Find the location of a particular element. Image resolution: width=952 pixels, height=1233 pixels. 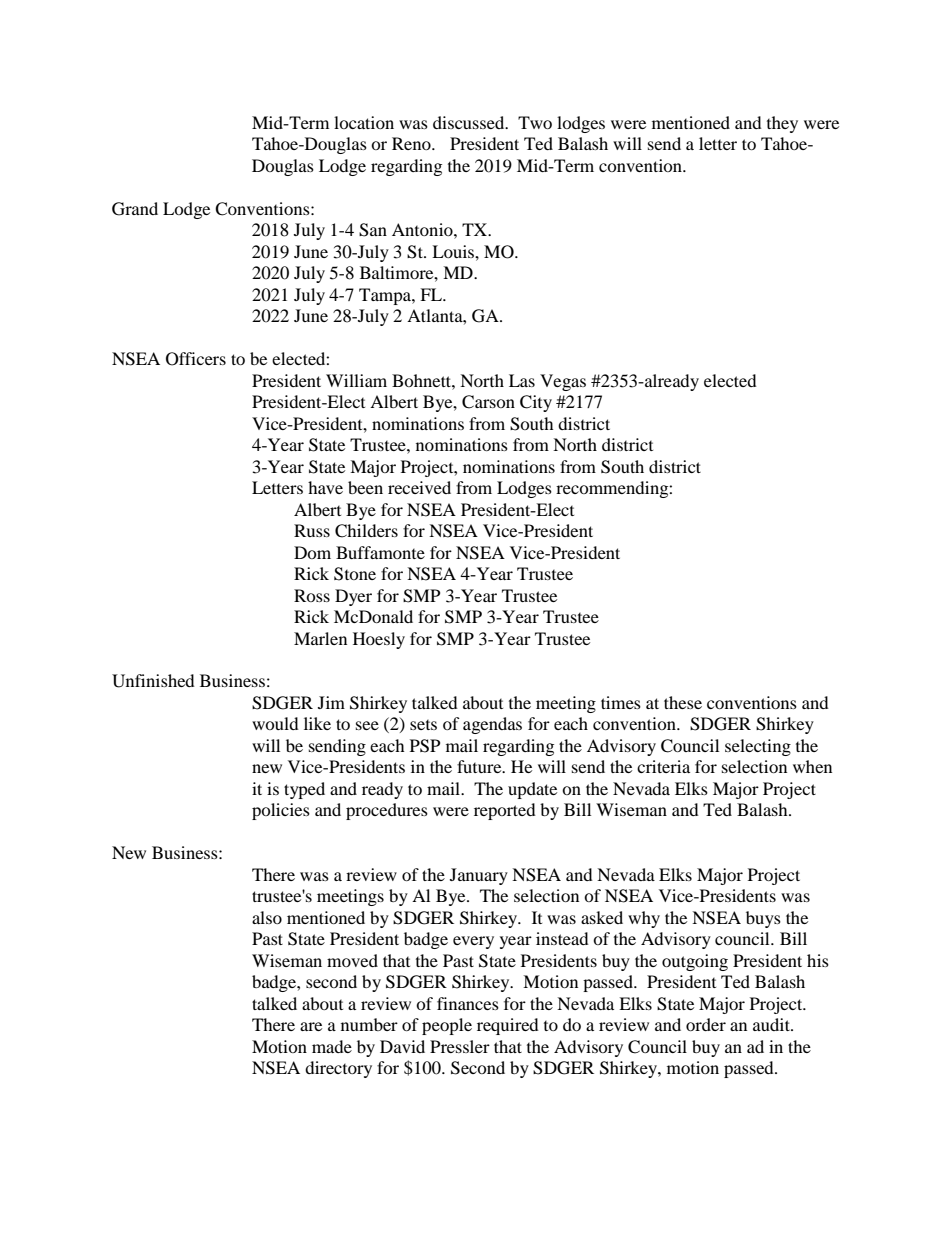

Grand is located at coordinates (135, 209).
